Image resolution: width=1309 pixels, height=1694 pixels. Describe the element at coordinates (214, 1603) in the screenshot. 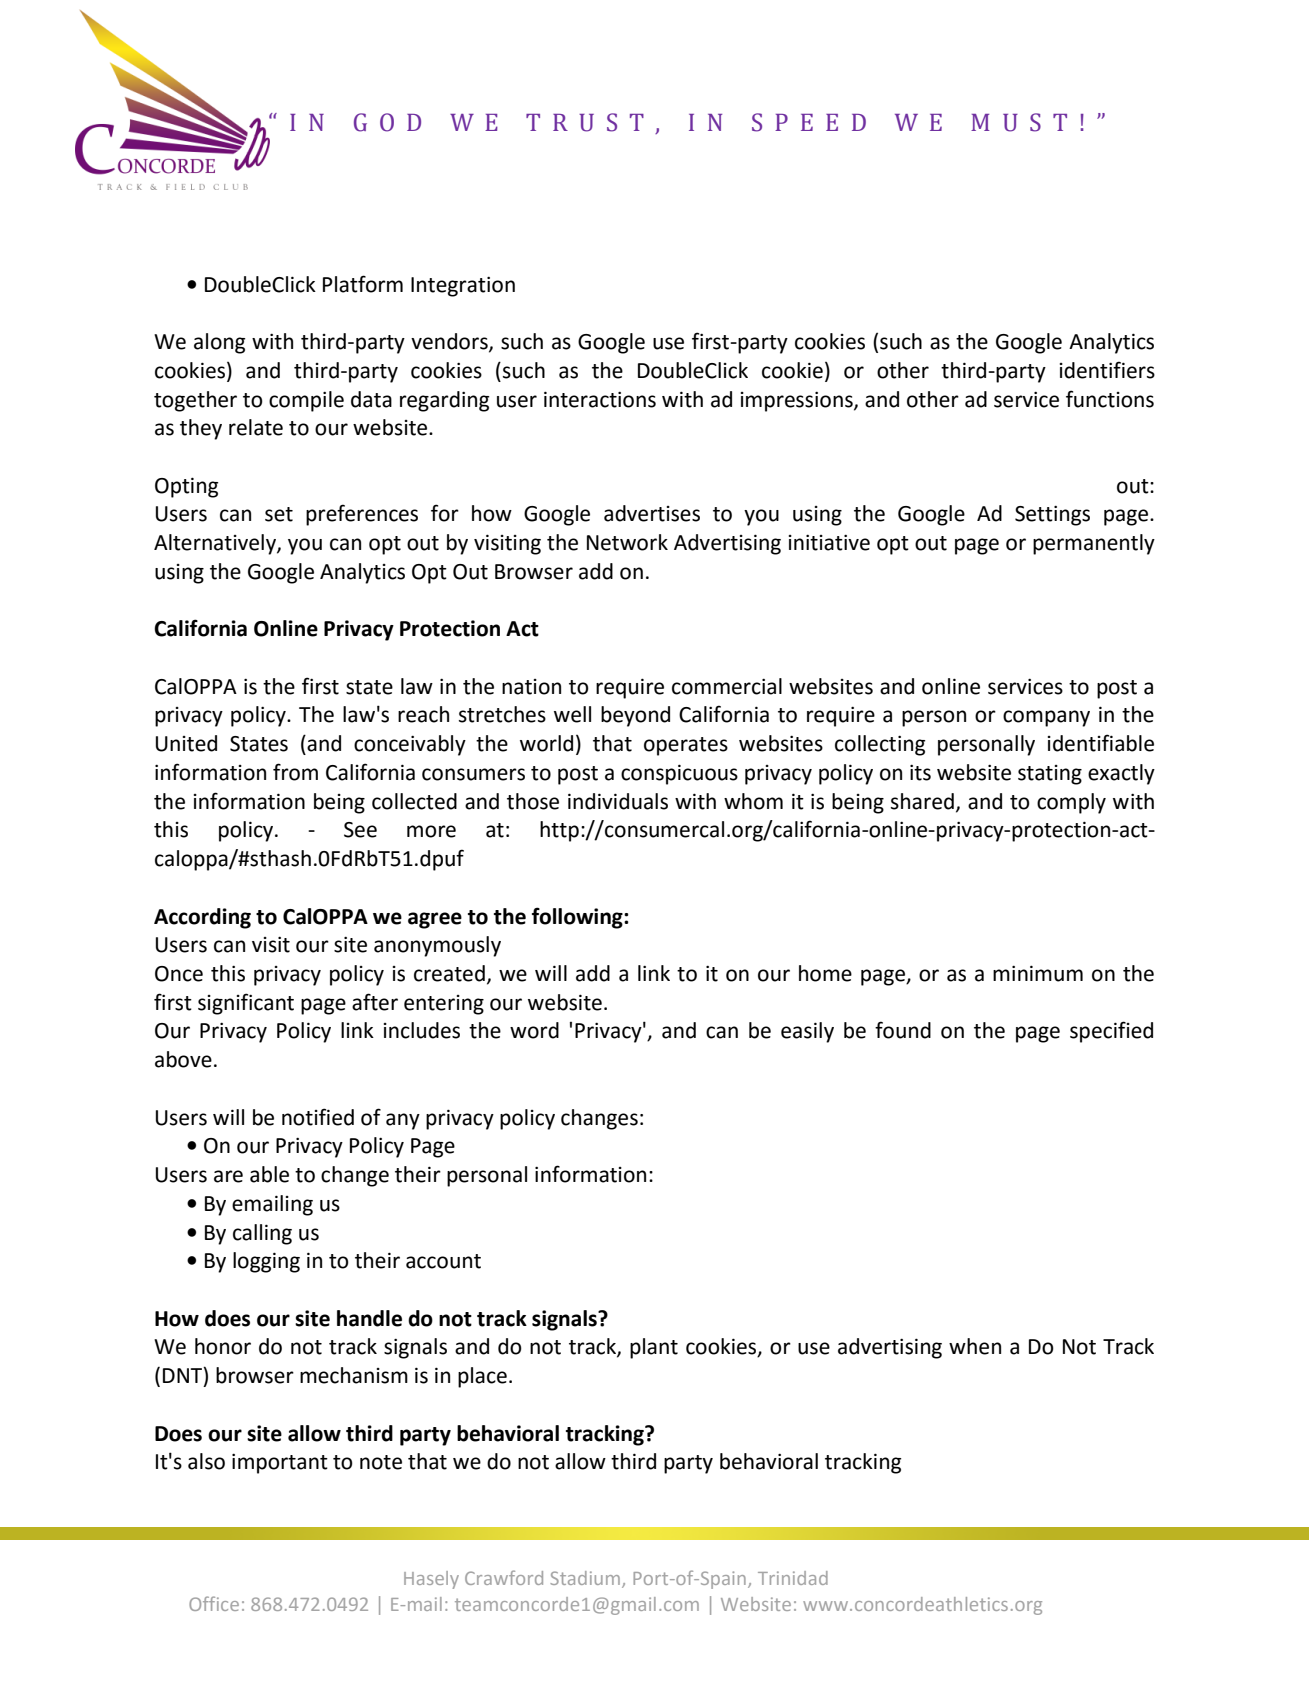

I see `Office` at that location.
